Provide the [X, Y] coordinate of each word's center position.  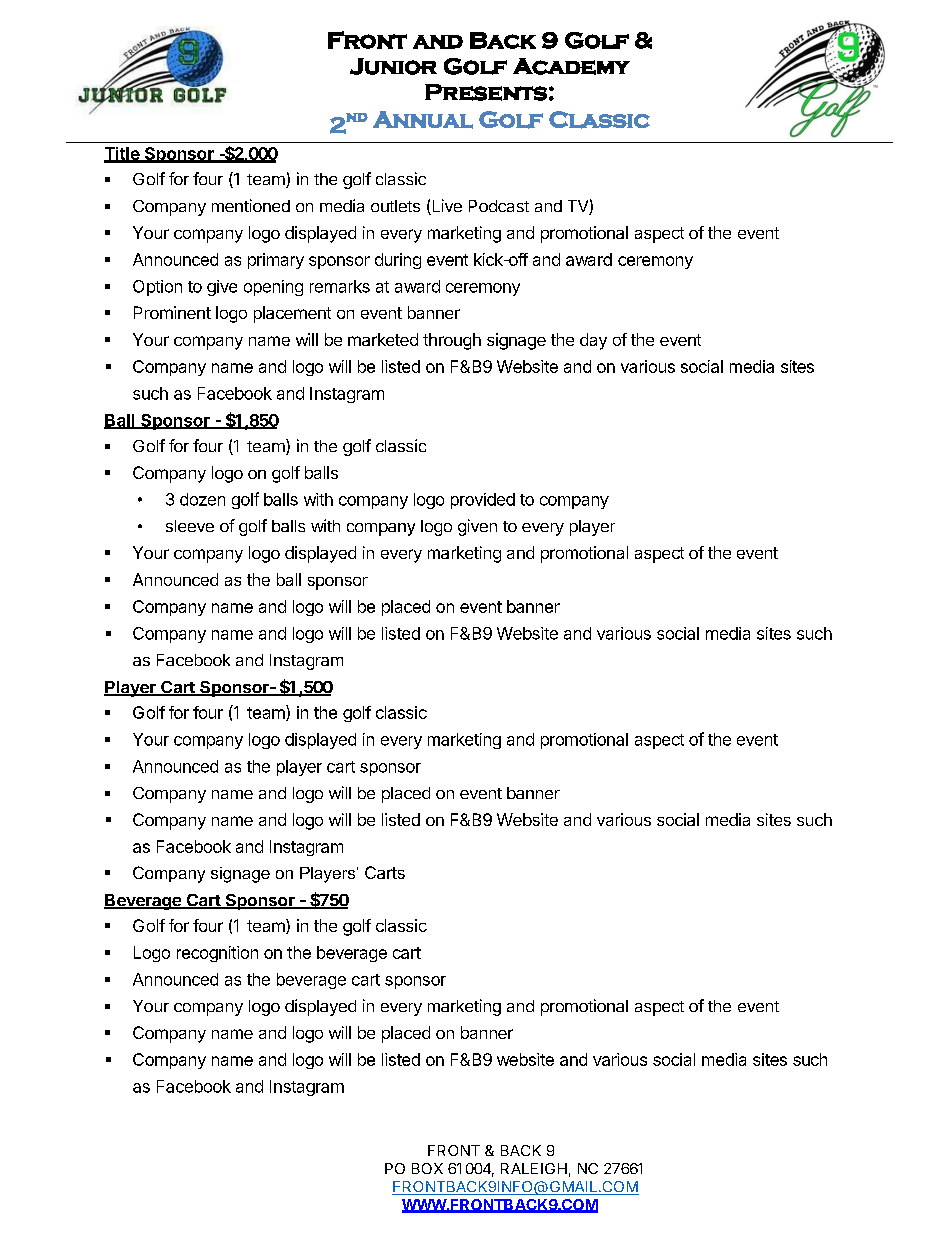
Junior [393, 66]
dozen [202, 499]
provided [483, 501]
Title [122, 154]
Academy [571, 66]
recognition [217, 954]
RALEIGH [534, 1168]
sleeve [190, 526]
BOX [427, 1168]
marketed [383, 339]
